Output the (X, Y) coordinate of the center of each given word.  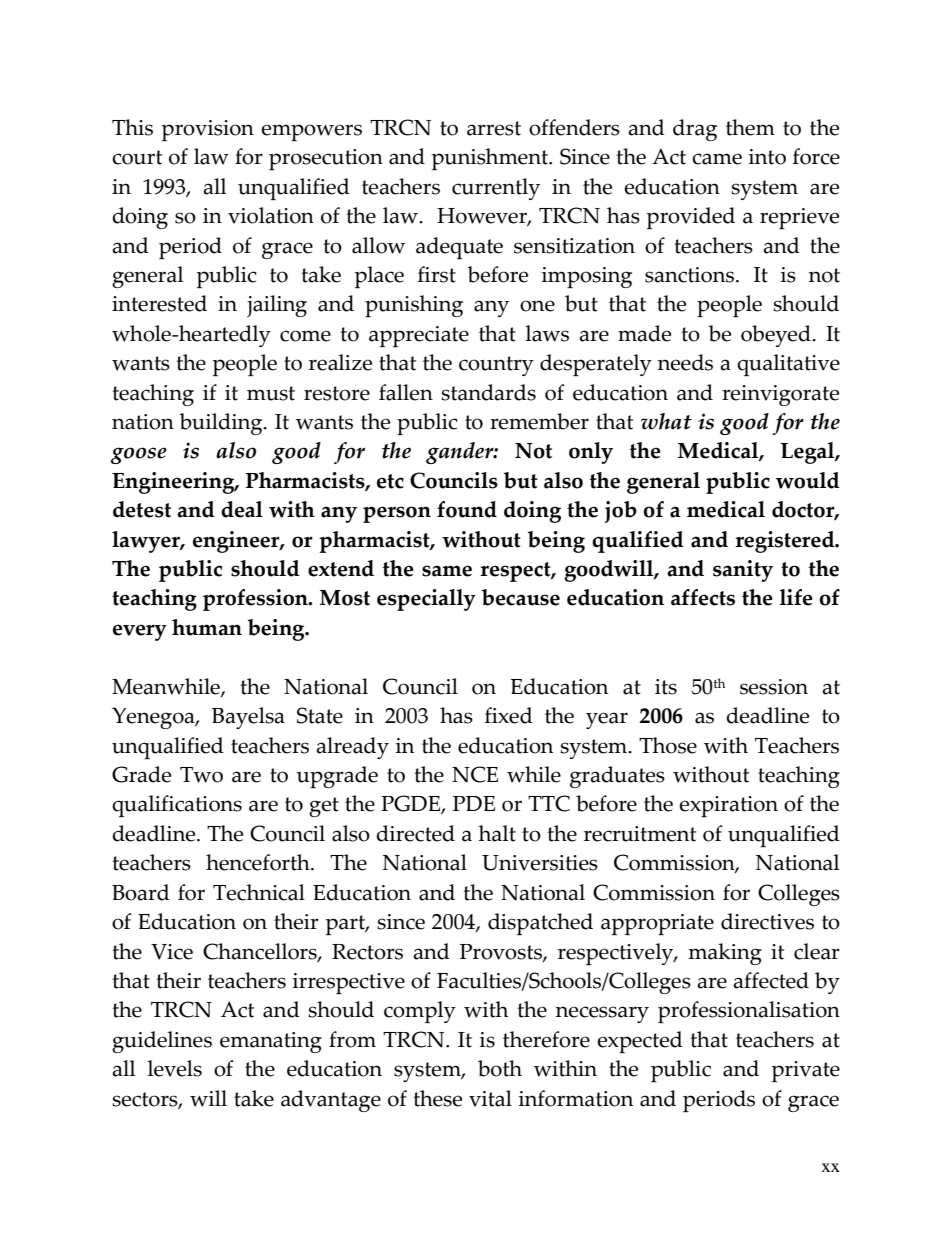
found (467, 509)
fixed (509, 715)
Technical (259, 892)
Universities (540, 863)
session (774, 687)
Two (201, 775)
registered (786, 542)
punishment (491, 159)
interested (159, 303)
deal (242, 509)
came (717, 159)
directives (767, 921)
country (496, 366)
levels (175, 1068)
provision (208, 130)
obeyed (777, 336)
